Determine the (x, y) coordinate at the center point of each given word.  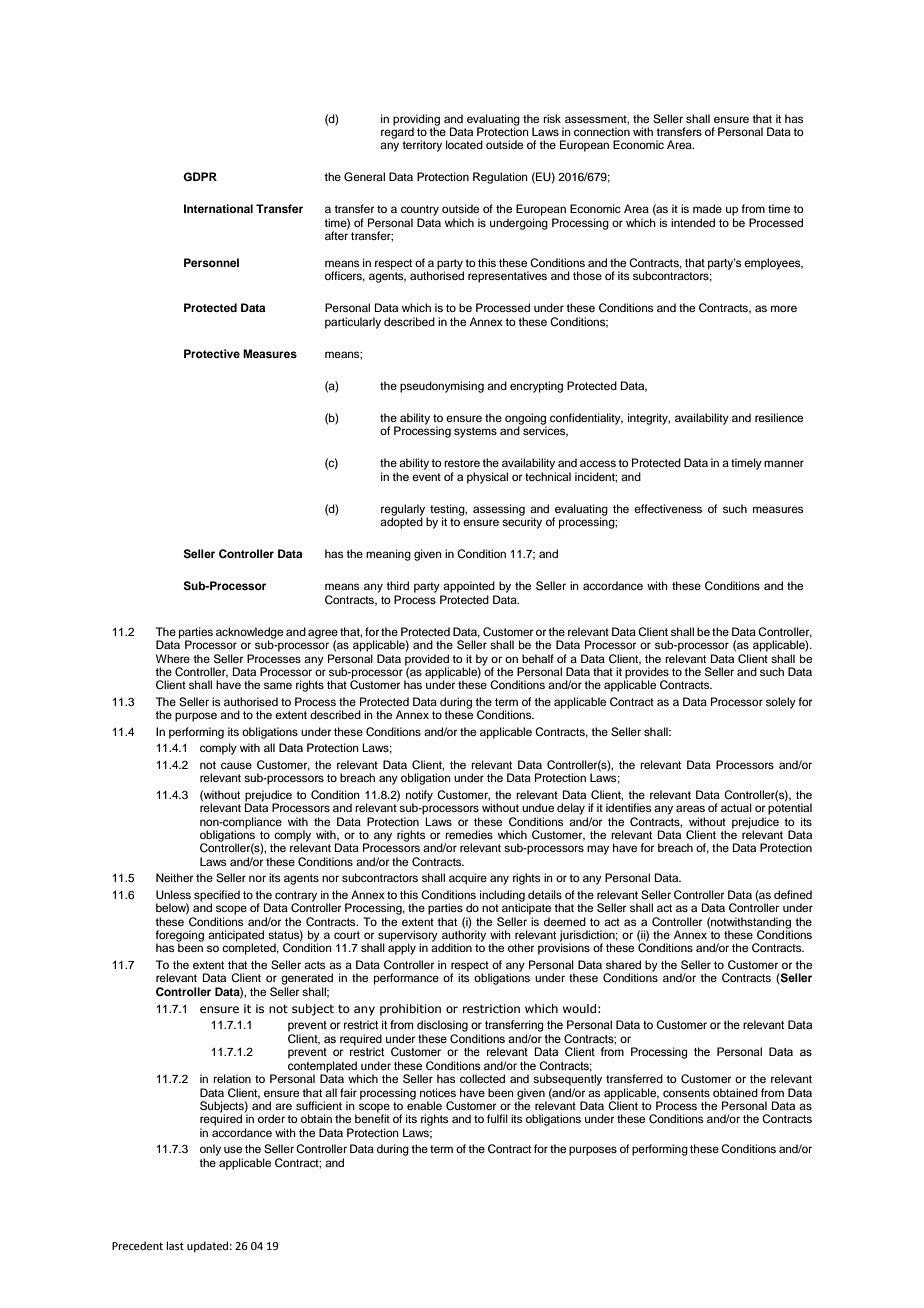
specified (217, 897)
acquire (468, 879)
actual (736, 807)
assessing (499, 510)
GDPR (200, 176)
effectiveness (668, 508)
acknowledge (249, 634)
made (707, 208)
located (464, 144)
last (175, 1245)
